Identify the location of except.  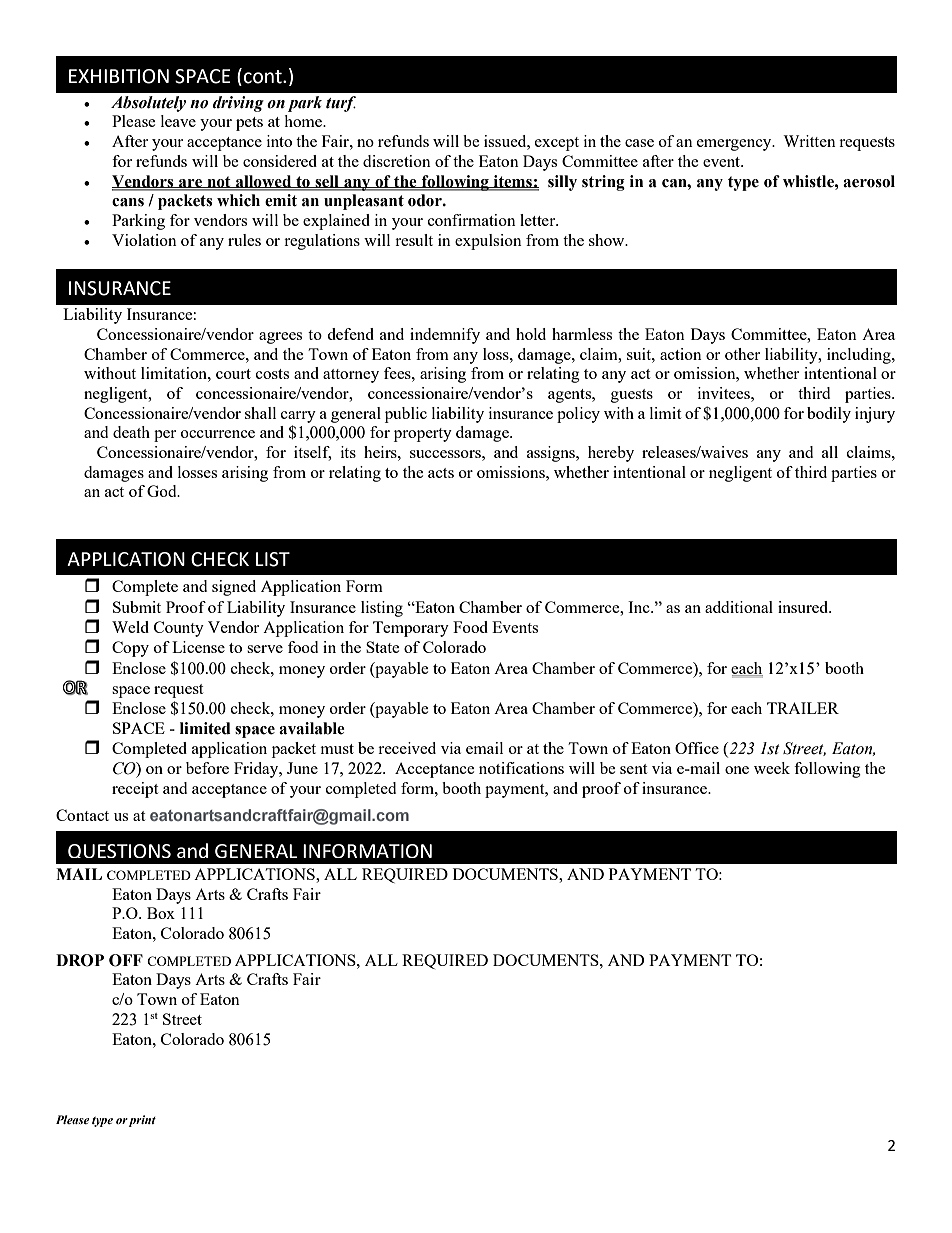
(557, 144).
